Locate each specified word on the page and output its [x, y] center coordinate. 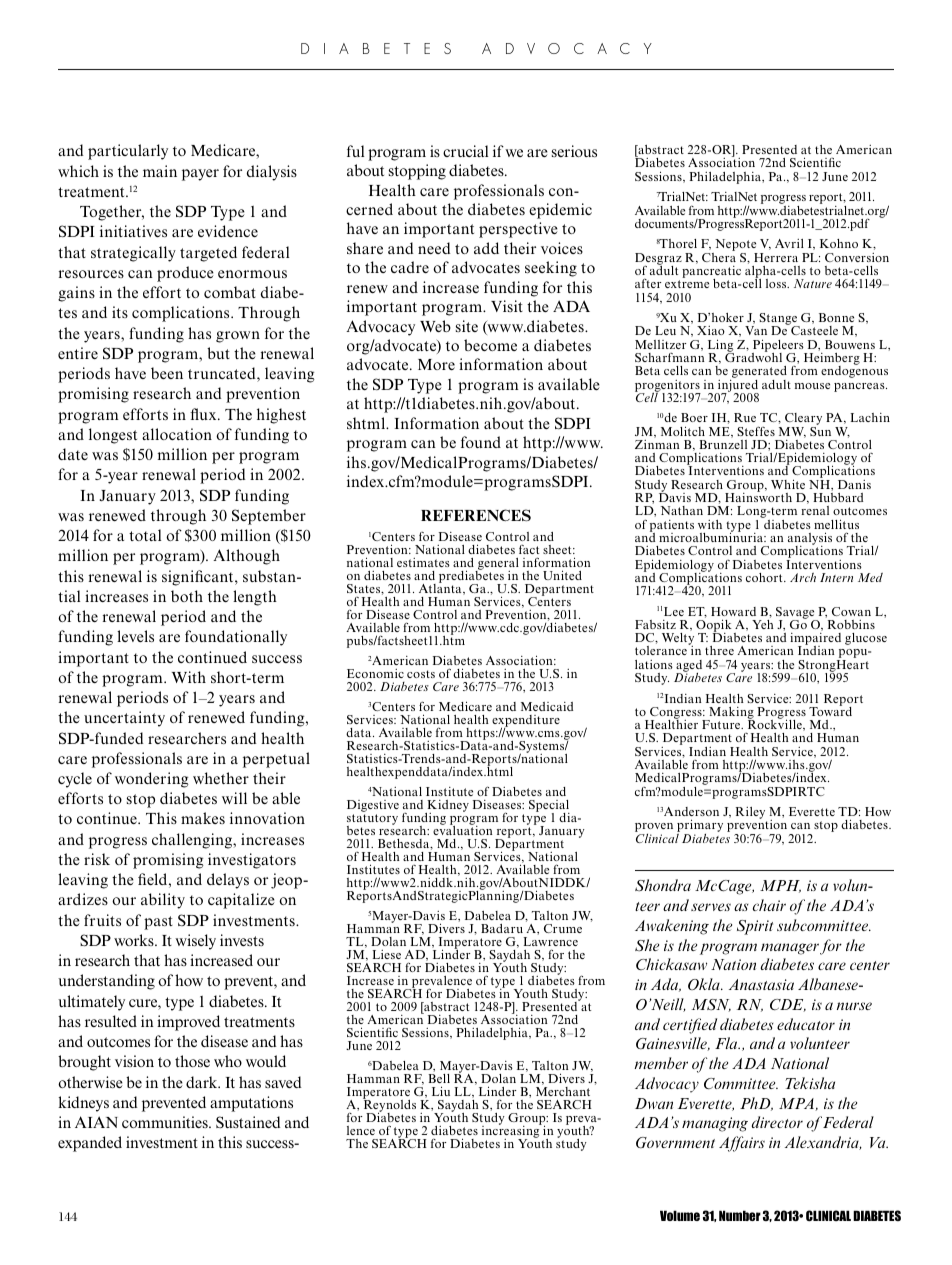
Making [731, 714]
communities [166, 1122]
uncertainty [124, 719]
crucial [465, 151]
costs [421, 674]
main [160, 171]
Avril [789, 243]
